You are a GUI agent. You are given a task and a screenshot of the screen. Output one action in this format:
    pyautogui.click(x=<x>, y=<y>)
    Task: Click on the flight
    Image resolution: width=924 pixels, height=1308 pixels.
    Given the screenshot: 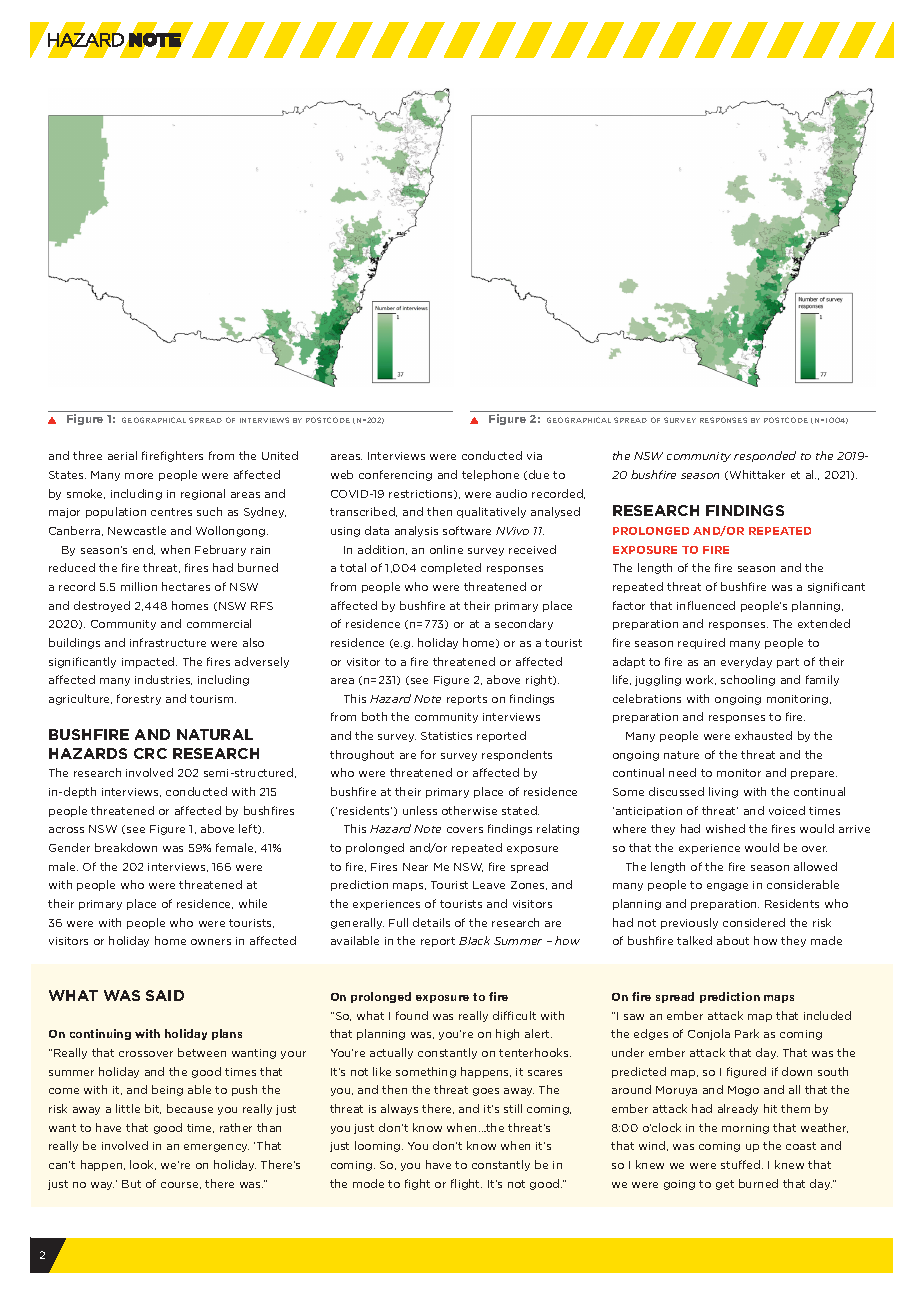 What is the action you would take?
    pyautogui.click(x=466, y=1184)
